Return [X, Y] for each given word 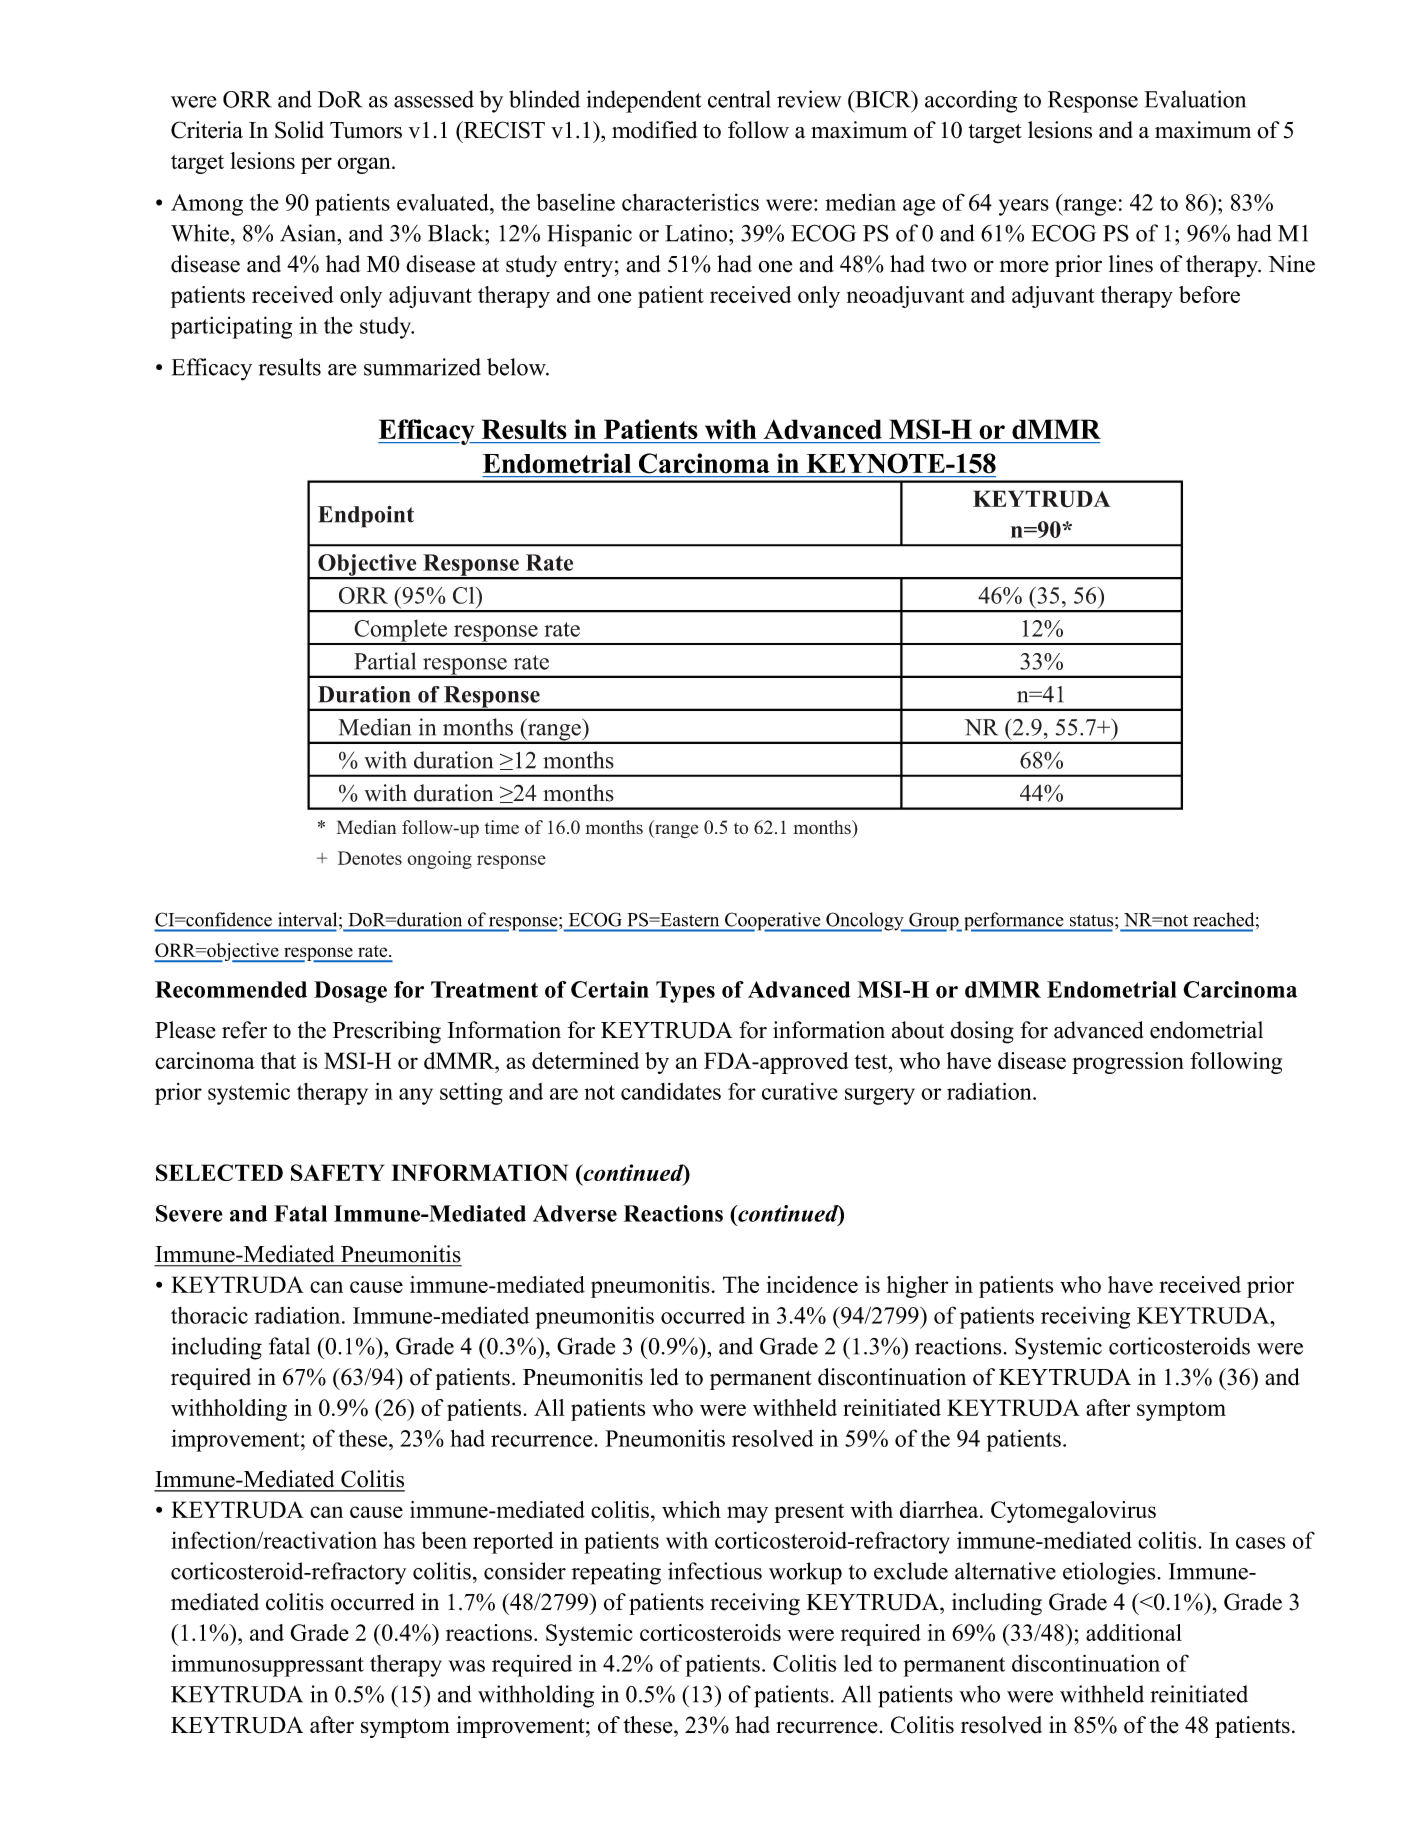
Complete [400, 631]
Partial [385, 661]
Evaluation [1195, 99]
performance [1013, 922]
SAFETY [337, 1172]
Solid [299, 130]
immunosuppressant [267, 1666]
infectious [715, 1571]
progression [1128, 1063]
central [739, 99]
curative [799, 1091]
